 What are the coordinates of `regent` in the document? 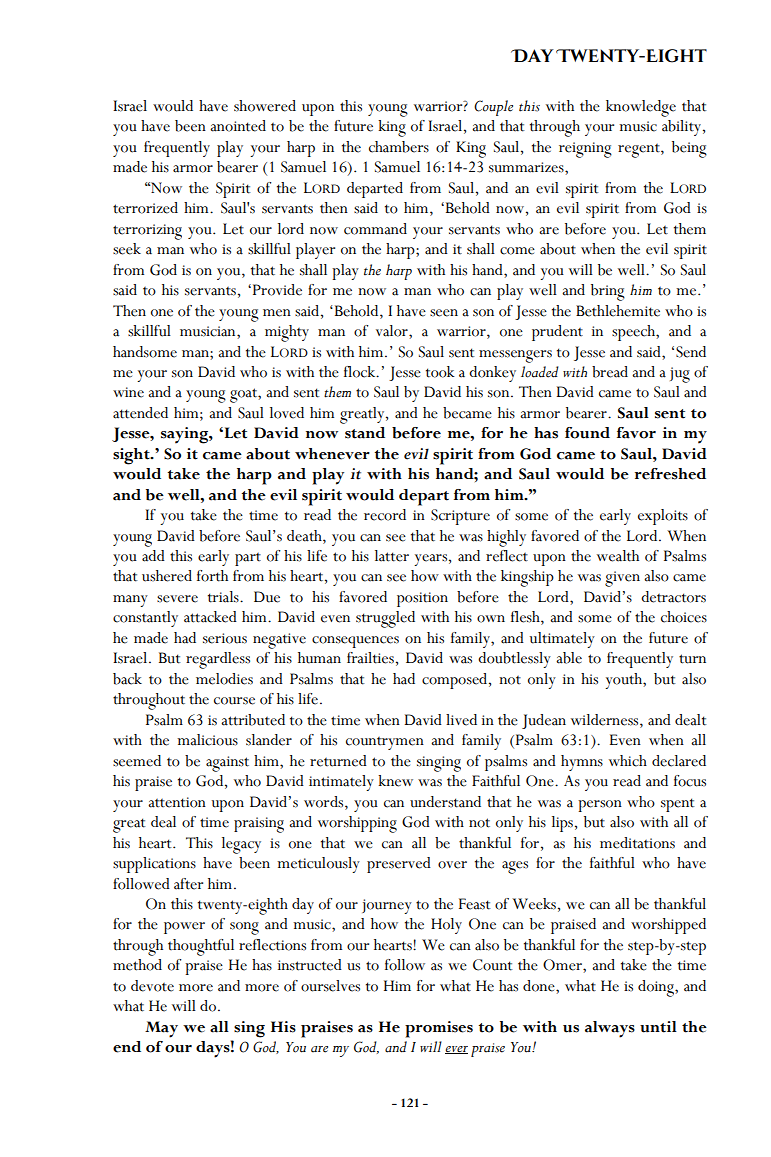 It's located at (640, 150).
